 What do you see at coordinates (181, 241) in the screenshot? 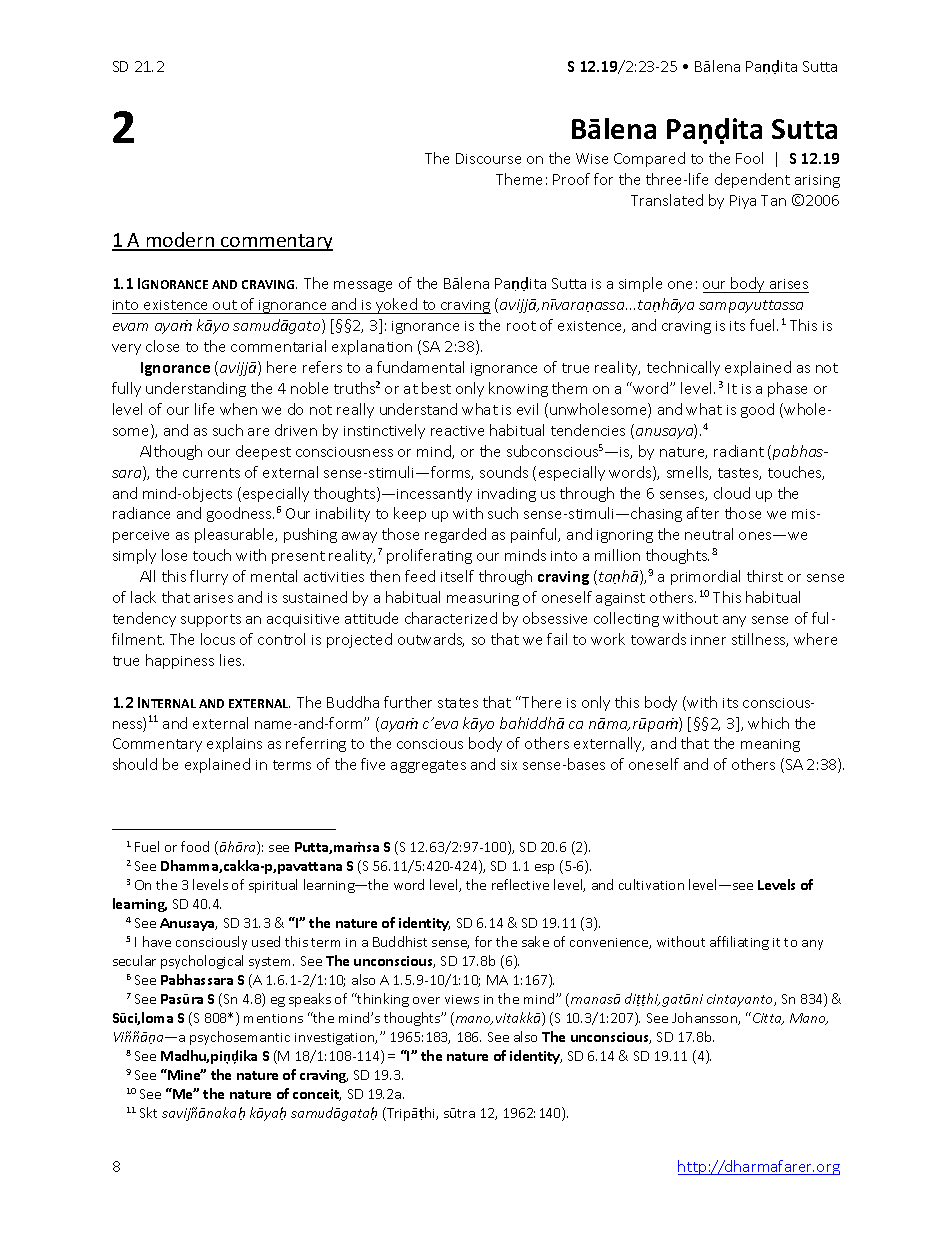
I see `modern` at bounding box center [181, 241].
